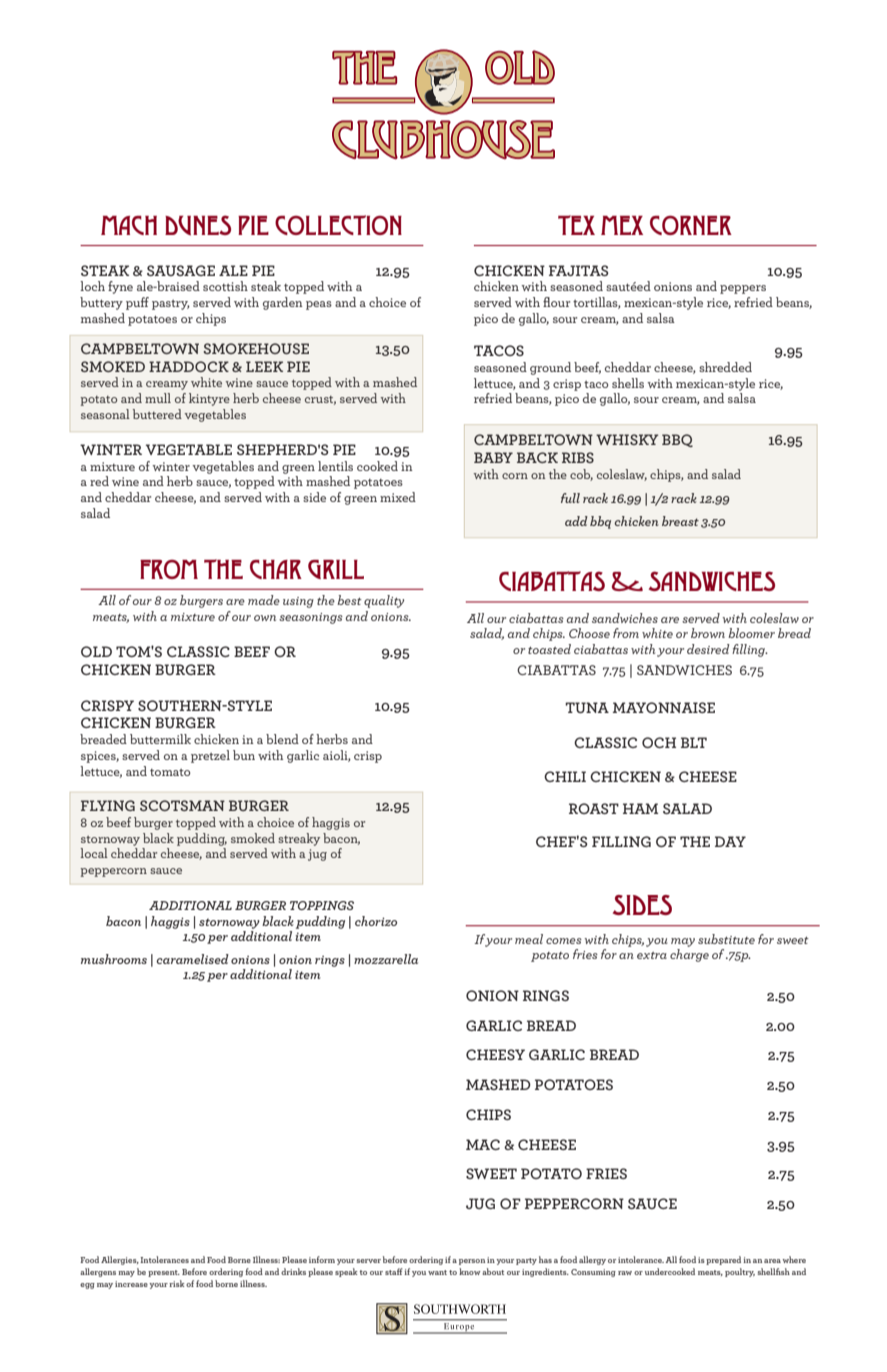 Image resolution: width=887 pixels, height=1372 pixels. Describe the element at coordinates (437, 1272) in the screenshot. I see `want` at that location.
